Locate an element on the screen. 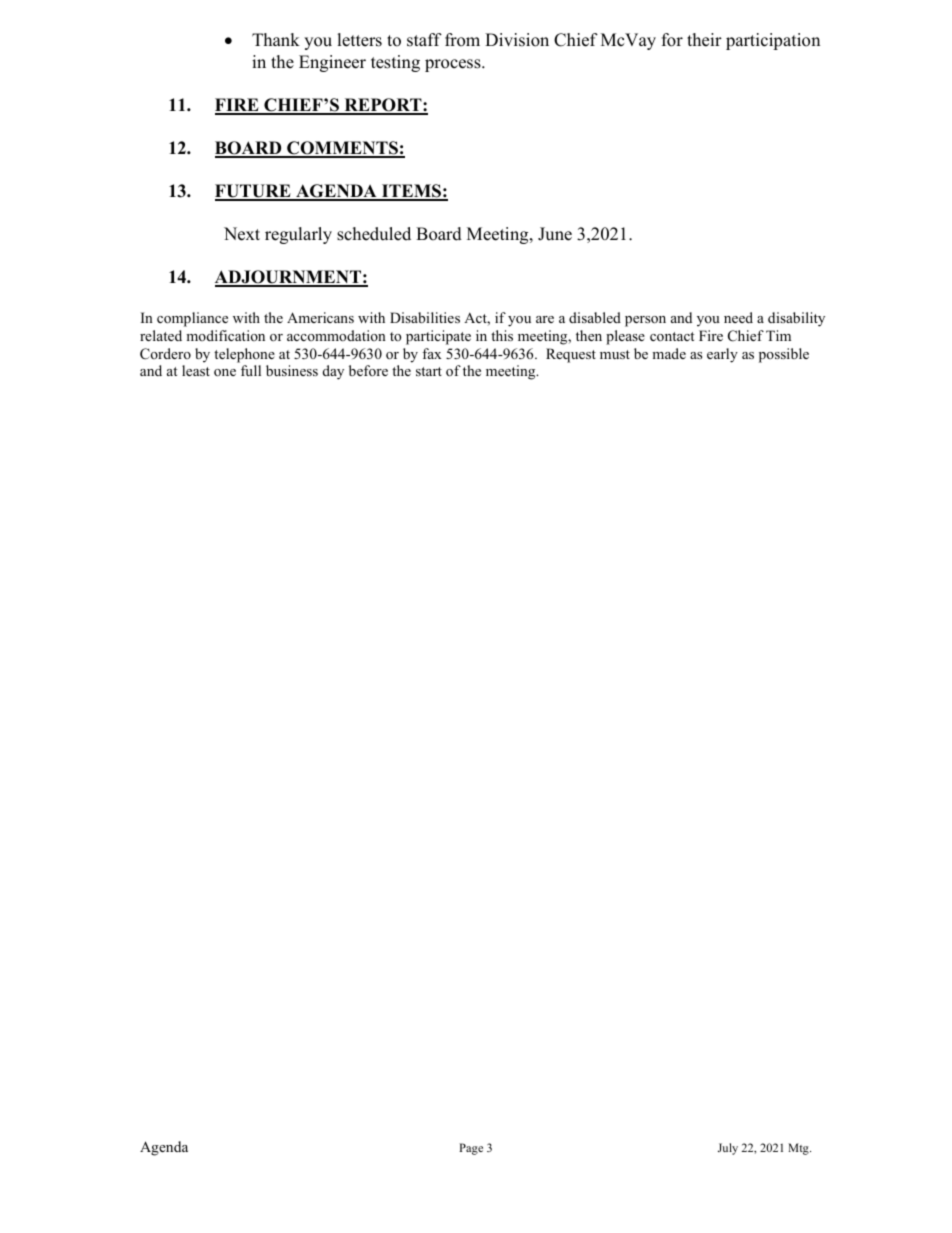 The height and width of the screenshot is (1233, 952). their is located at coordinates (704, 40).
